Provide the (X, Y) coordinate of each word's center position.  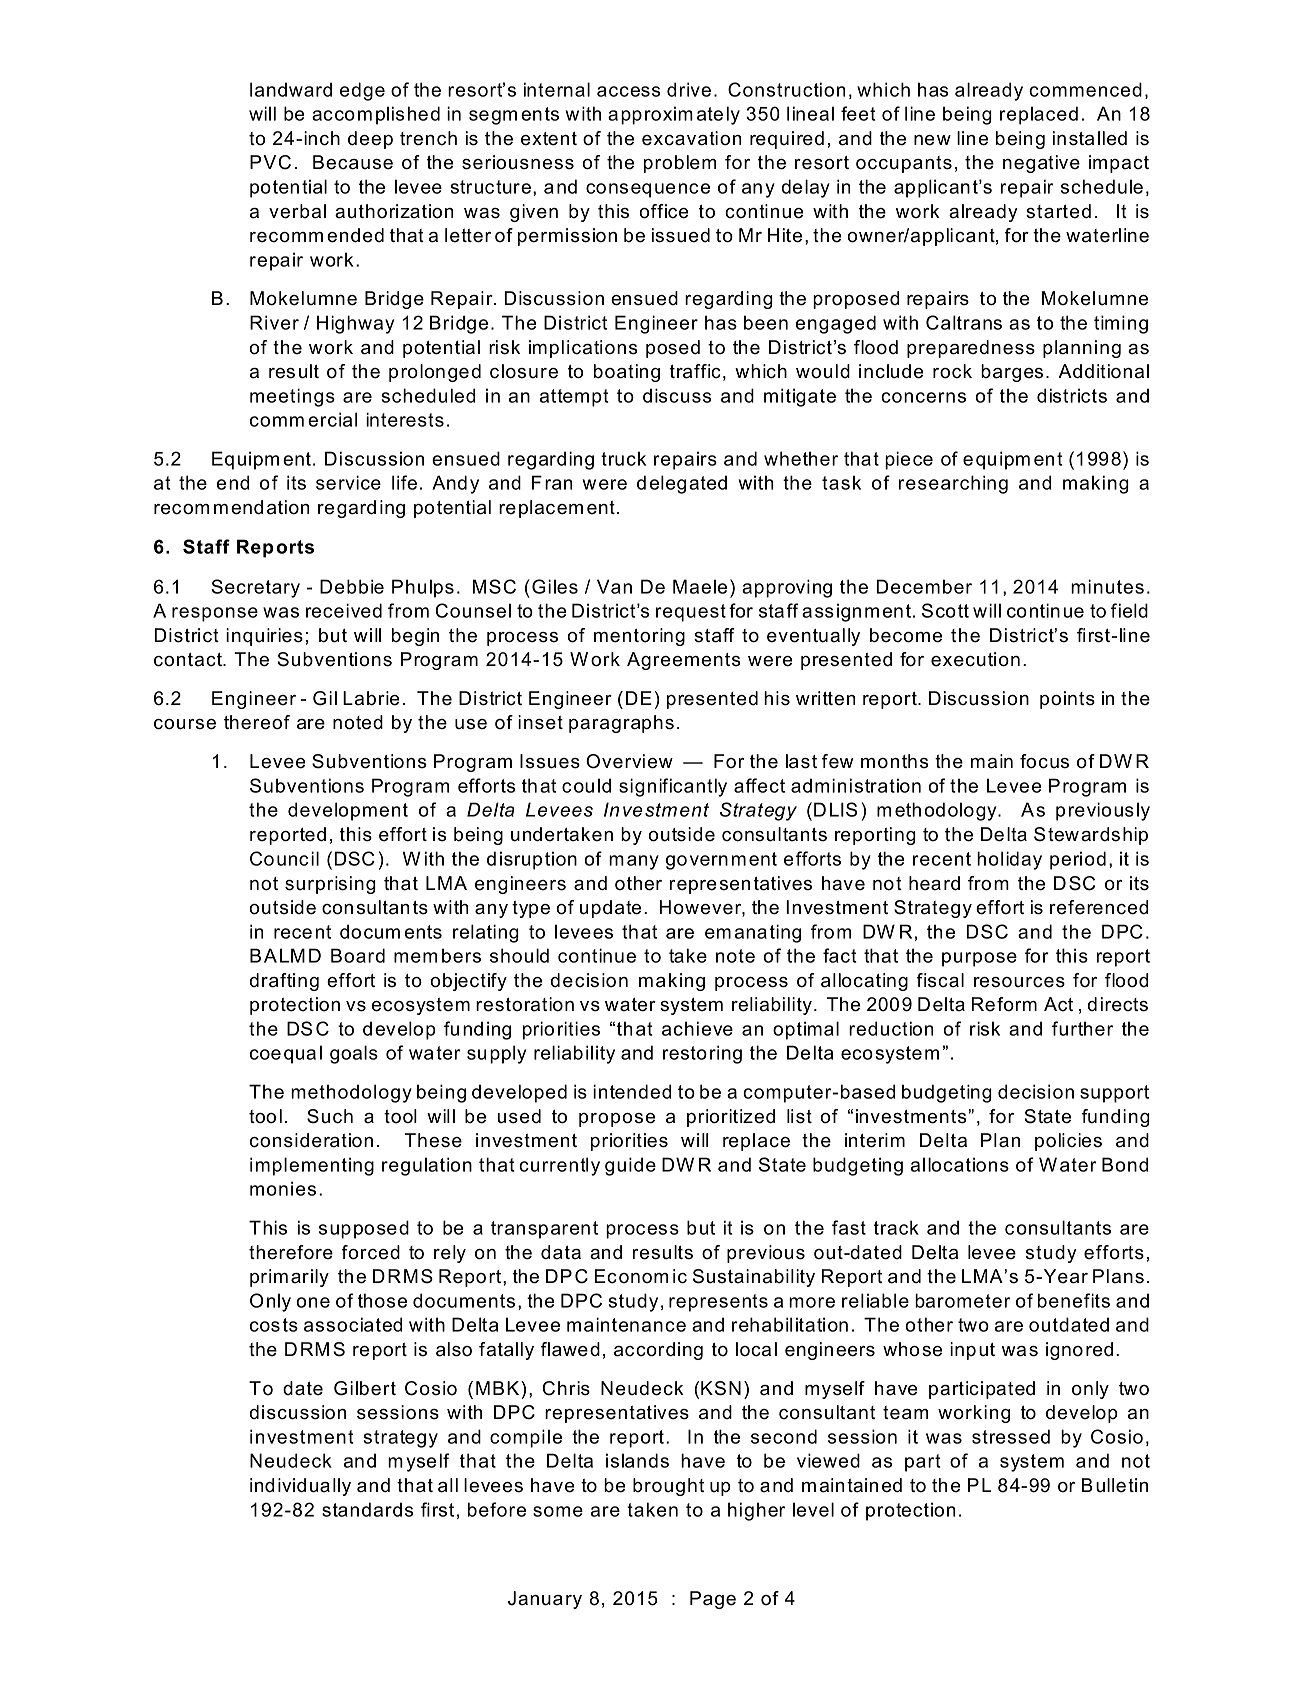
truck (623, 458)
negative (1041, 164)
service (348, 482)
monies (283, 1188)
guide (630, 1166)
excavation (692, 138)
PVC (270, 162)
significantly (673, 787)
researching (953, 484)
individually (300, 1487)
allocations (960, 1164)
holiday (1009, 860)
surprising (330, 885)
